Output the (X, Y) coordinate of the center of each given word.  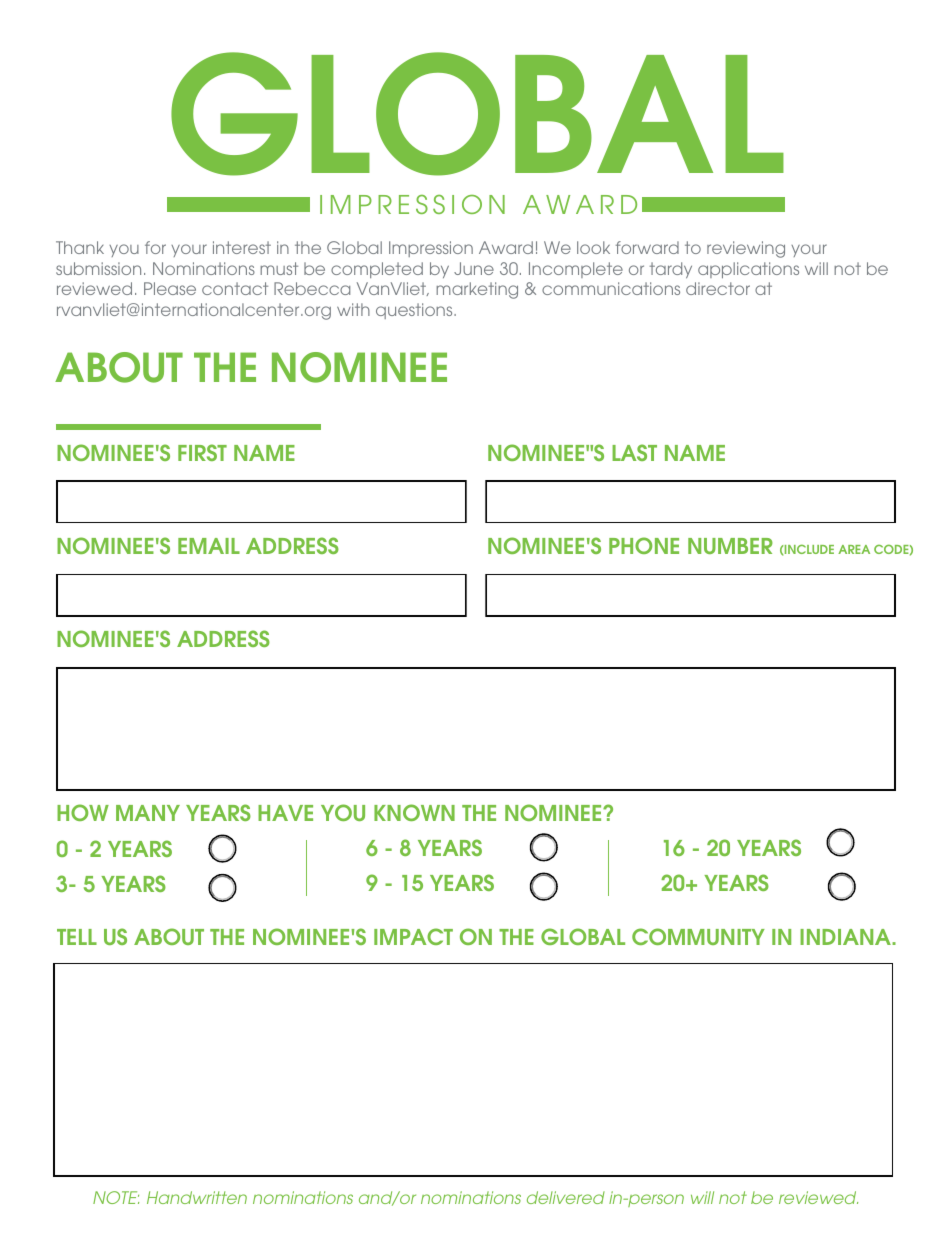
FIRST (202, 452)
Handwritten (197, 1197)
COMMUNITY (698, 936)
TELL (77, 937)
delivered (566, 1197)
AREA (854, 549)
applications (748, 270)
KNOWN (414, 812)
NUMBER (730, 546)
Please (170, 288)
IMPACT (413, 936)
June (474, 268)
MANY (148, 813)
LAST (634, 452)
